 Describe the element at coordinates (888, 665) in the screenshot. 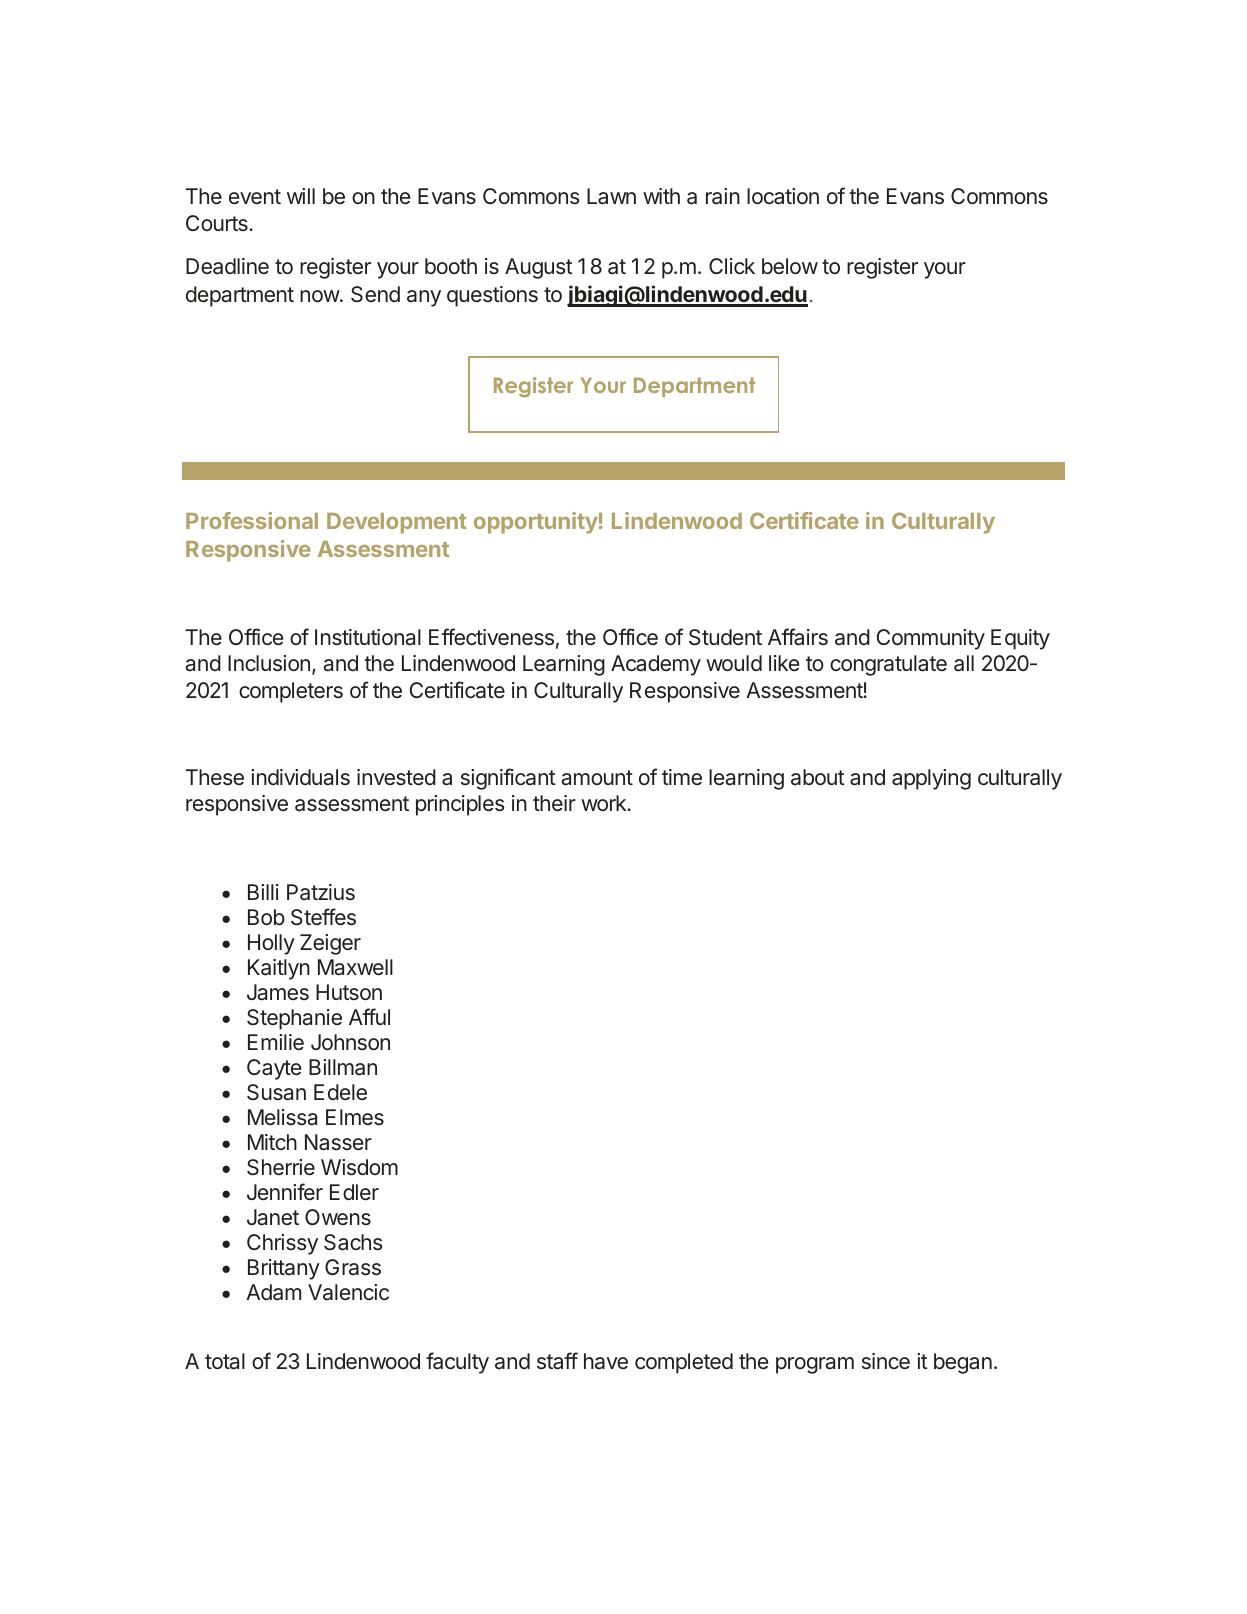

I see `congratulate` at that location.
